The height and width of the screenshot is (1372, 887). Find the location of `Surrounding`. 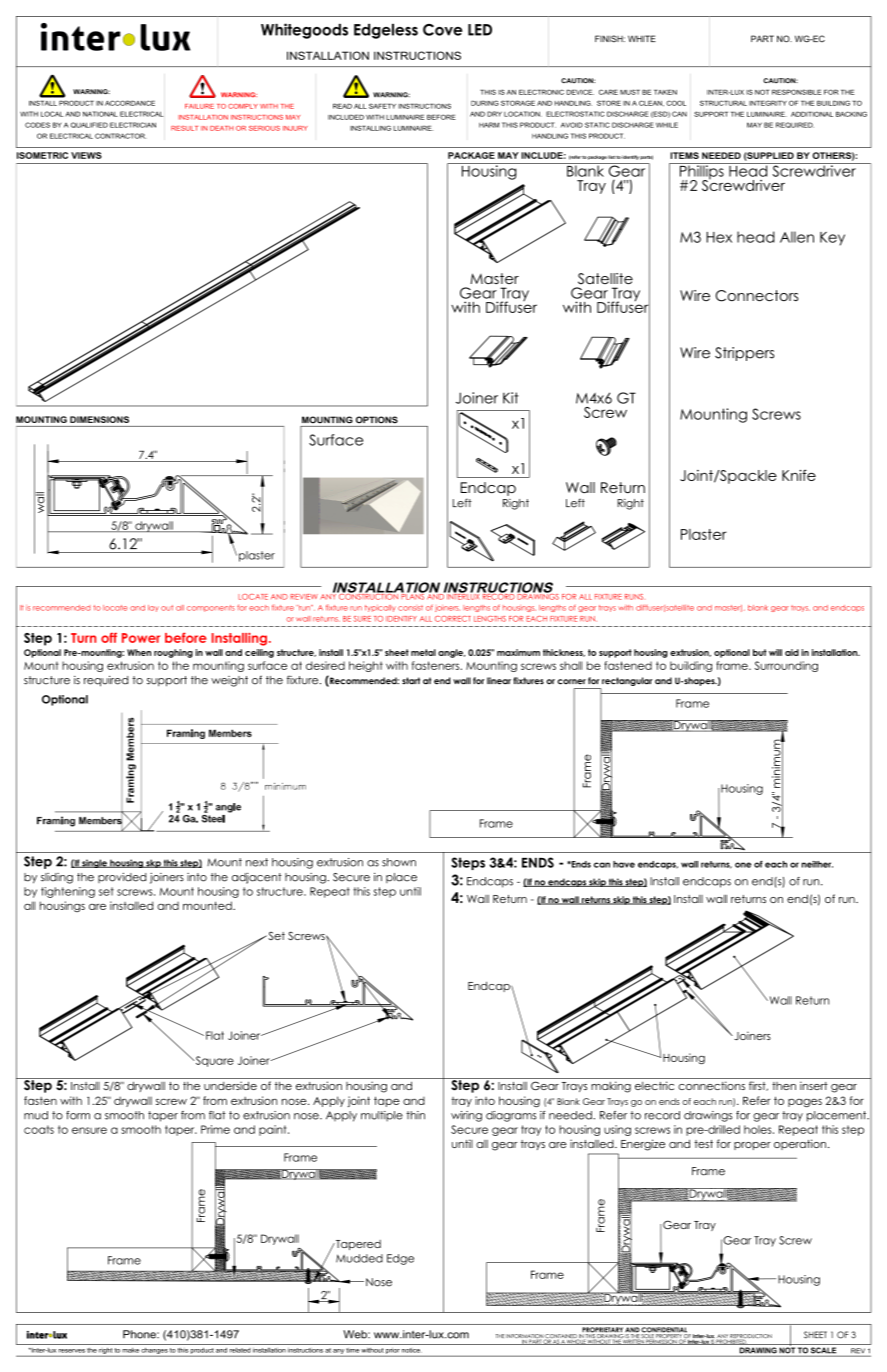

Surrounding is located at coordinates (786, 666).
